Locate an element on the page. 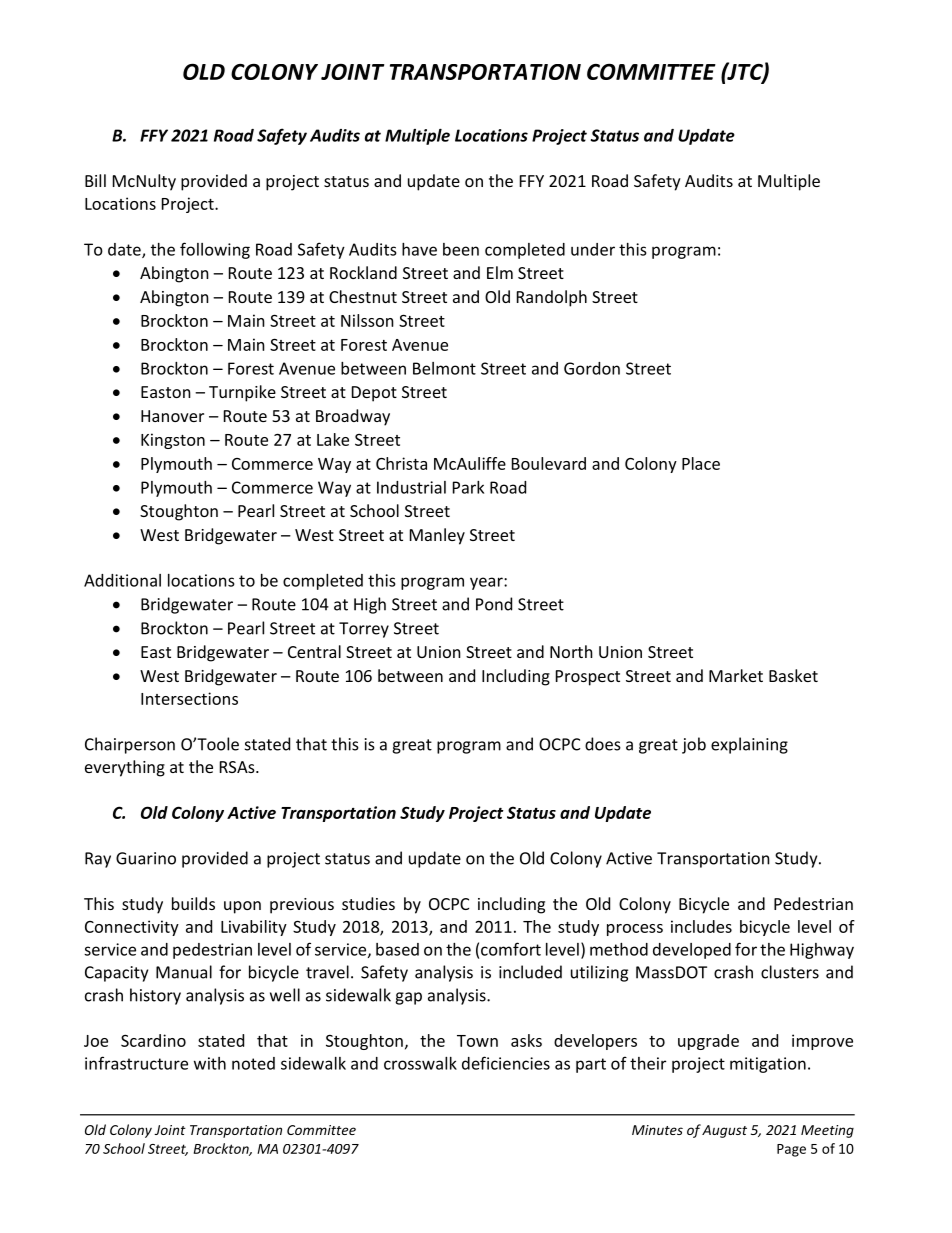 Image resolution: width=952 pixels, height=1233 pixels. explaining is located at coordinates (749, 745).
